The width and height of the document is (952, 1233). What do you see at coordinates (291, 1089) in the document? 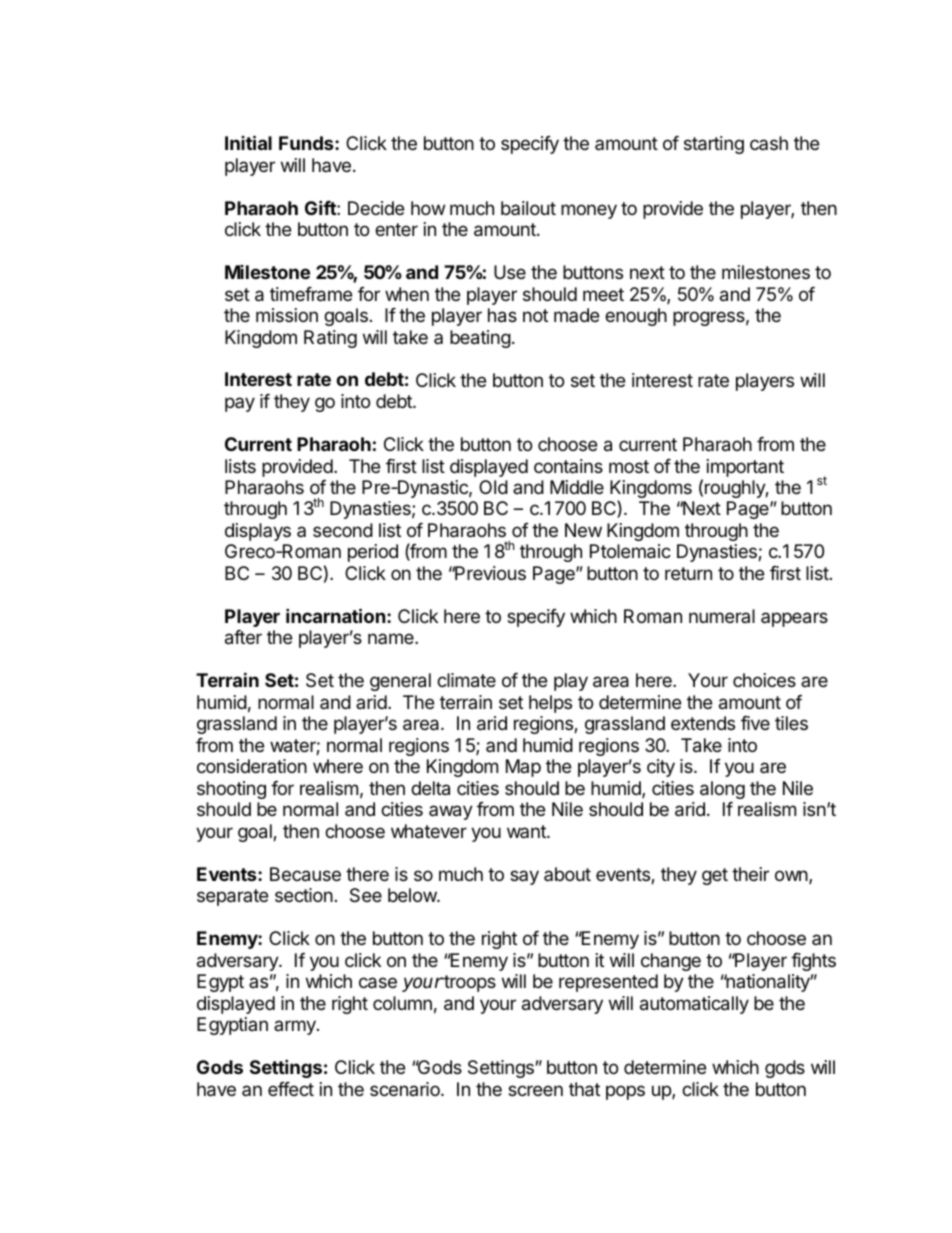
I see `effect` at bounding box center [291, 1089].
